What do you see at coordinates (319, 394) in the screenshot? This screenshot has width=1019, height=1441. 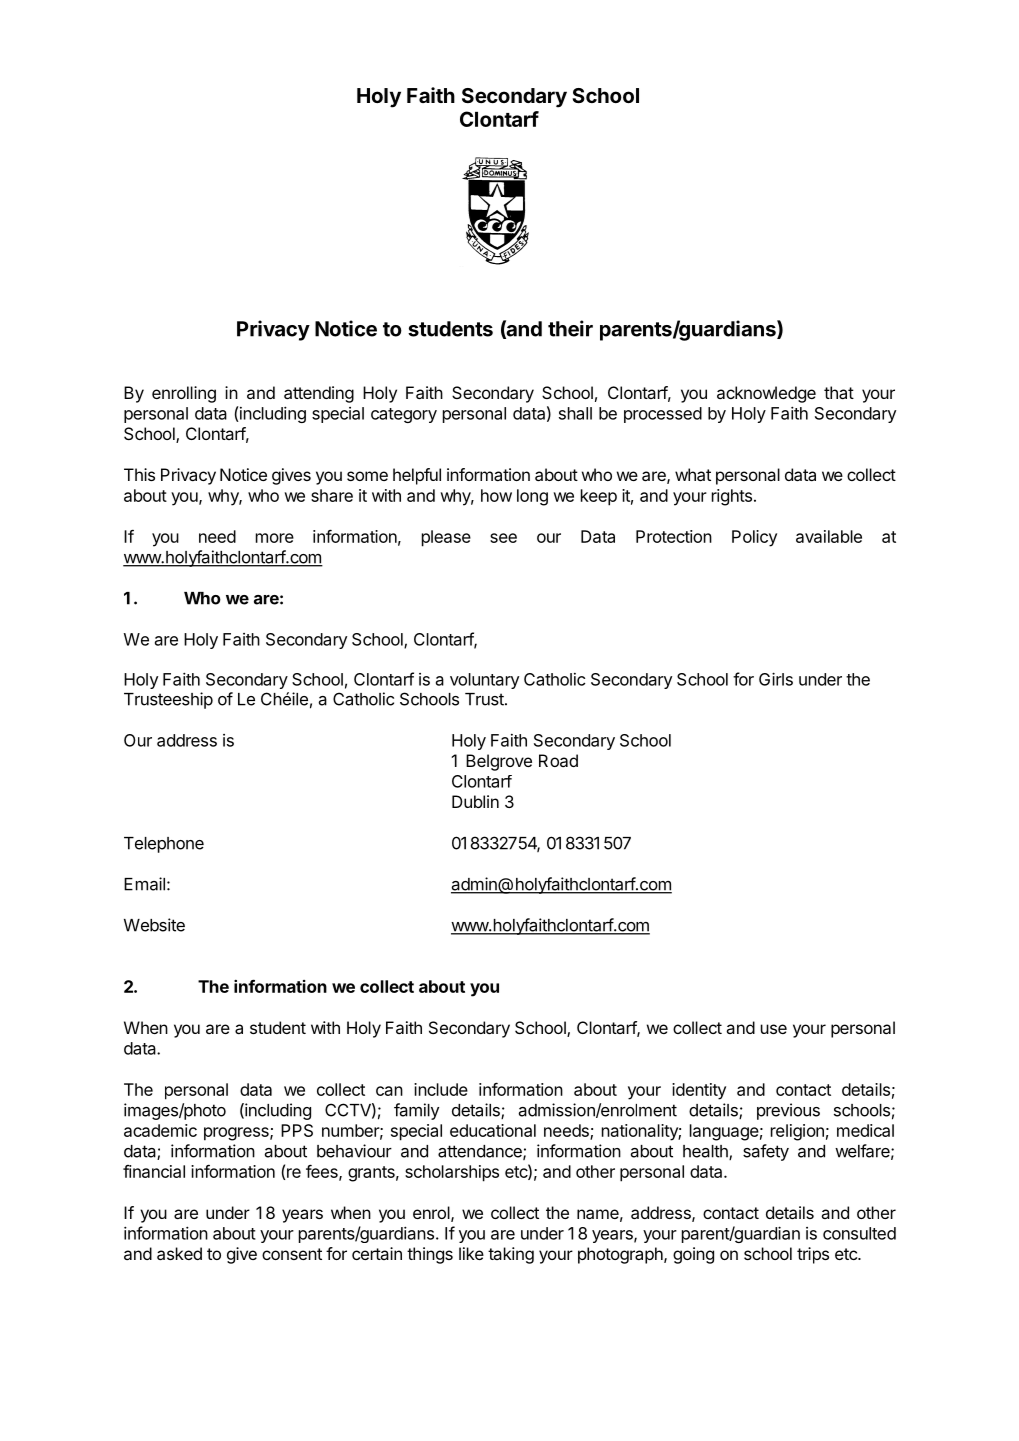 I see `attending` at bounding box center [319, 394].
